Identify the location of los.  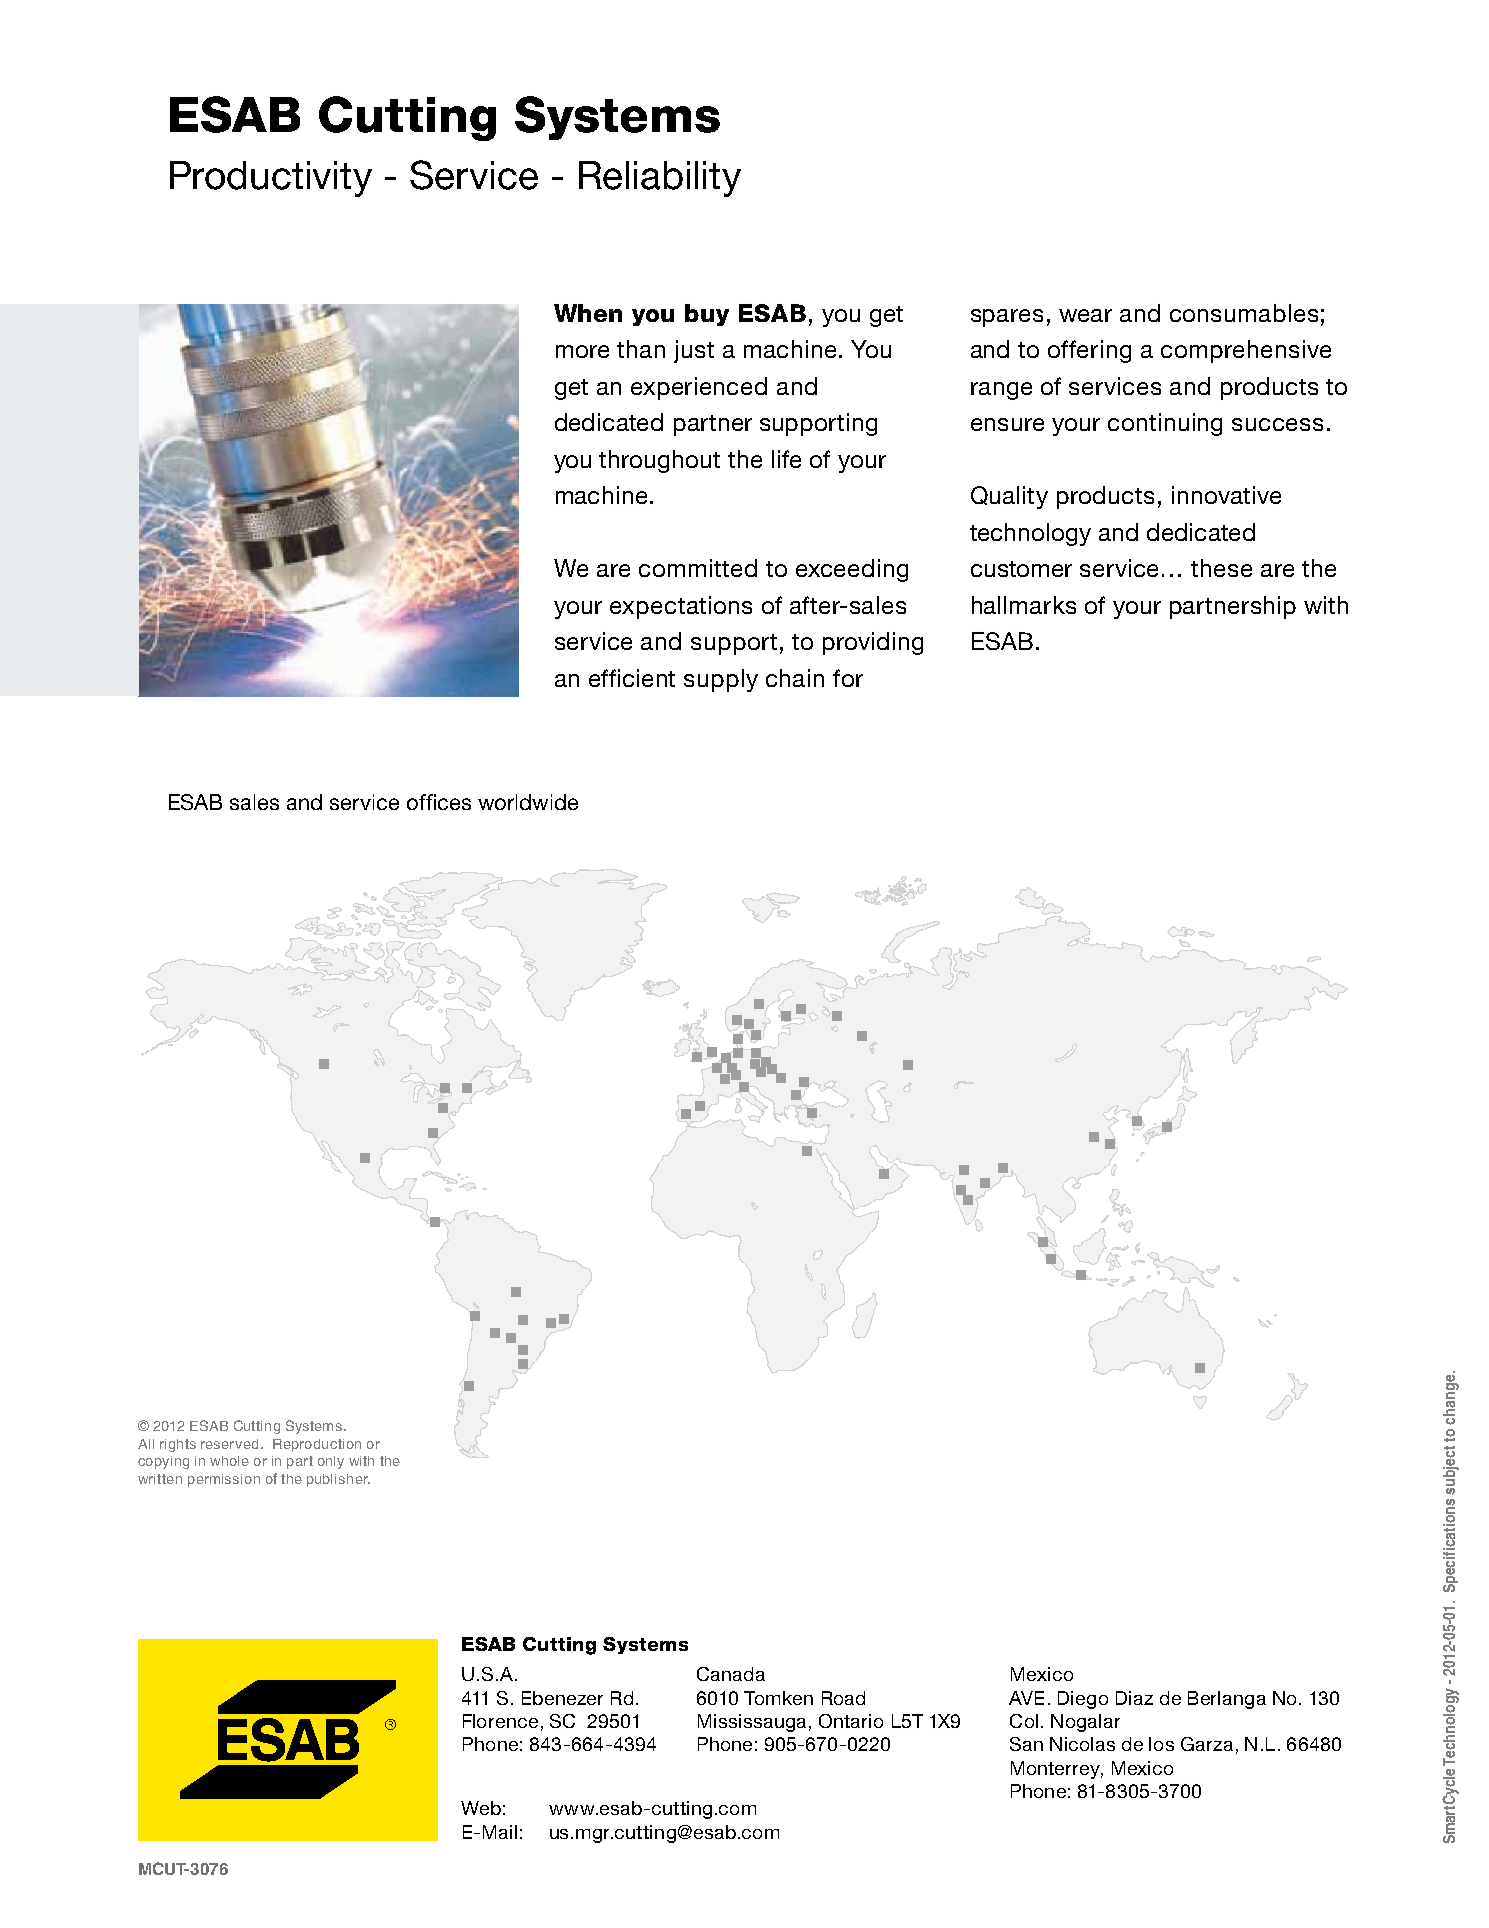
(1161, 1744).
